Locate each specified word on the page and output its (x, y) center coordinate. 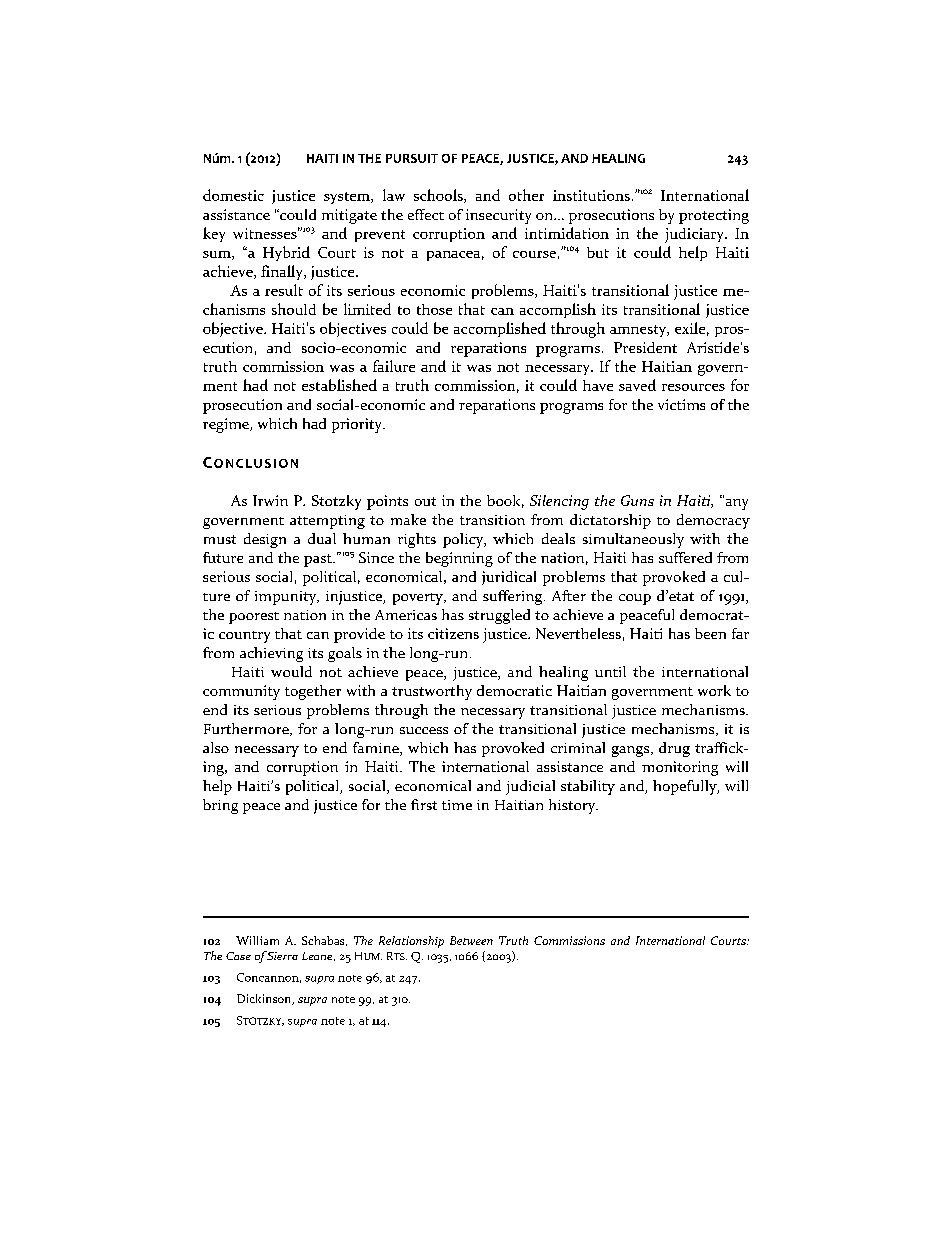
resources (693, 387)
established (339, 385)
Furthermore (247, 729)
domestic (233, 195)
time (457, 805)
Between (471, 940)
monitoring (680, 768)
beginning (459, 559)
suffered (685, 557)
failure (394, 366)
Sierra (282, 955)
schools (439, 196)
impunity (287, 598)
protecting (714, 216)
